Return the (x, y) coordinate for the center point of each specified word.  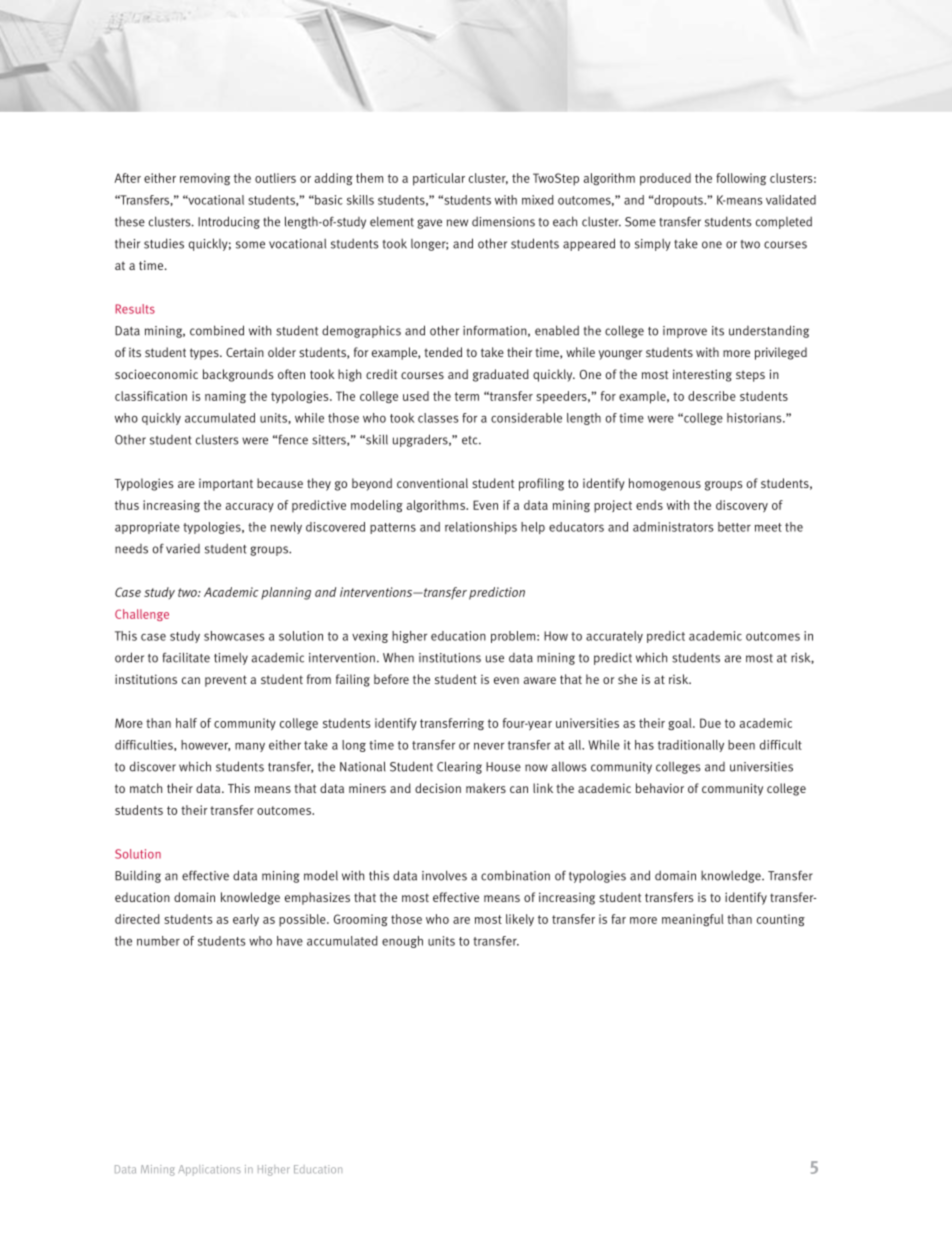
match (146, 788)
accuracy (250, 508)
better (734, 527)
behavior (660, 788)
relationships (481, 528)
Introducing (229, 222)
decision (438, 788)
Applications (209, 1170)
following (741, 179)
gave (429, 224)
